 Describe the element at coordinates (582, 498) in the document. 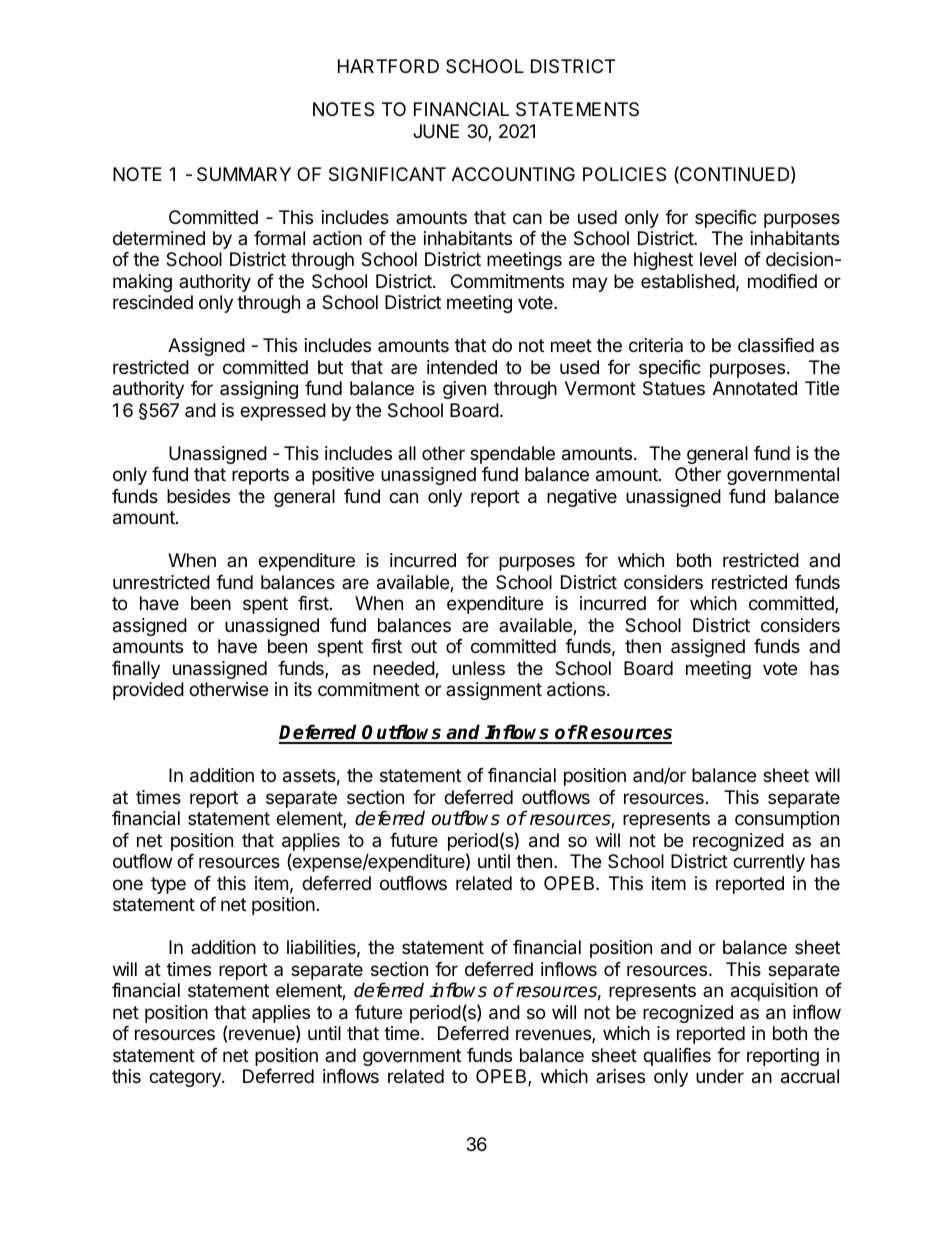

I see `negative` at that location.
